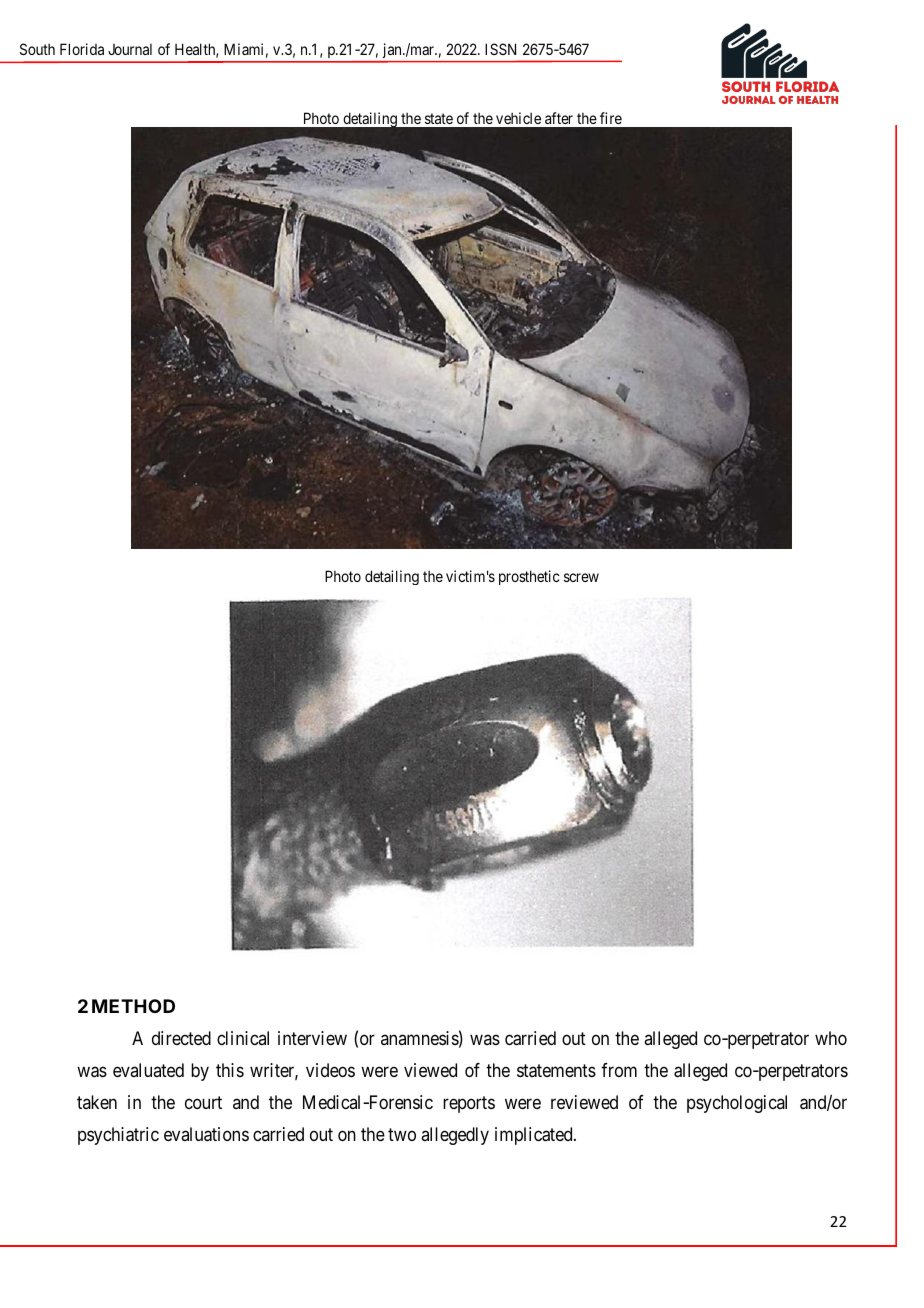  I want to click on screw, so click(581, 577).
